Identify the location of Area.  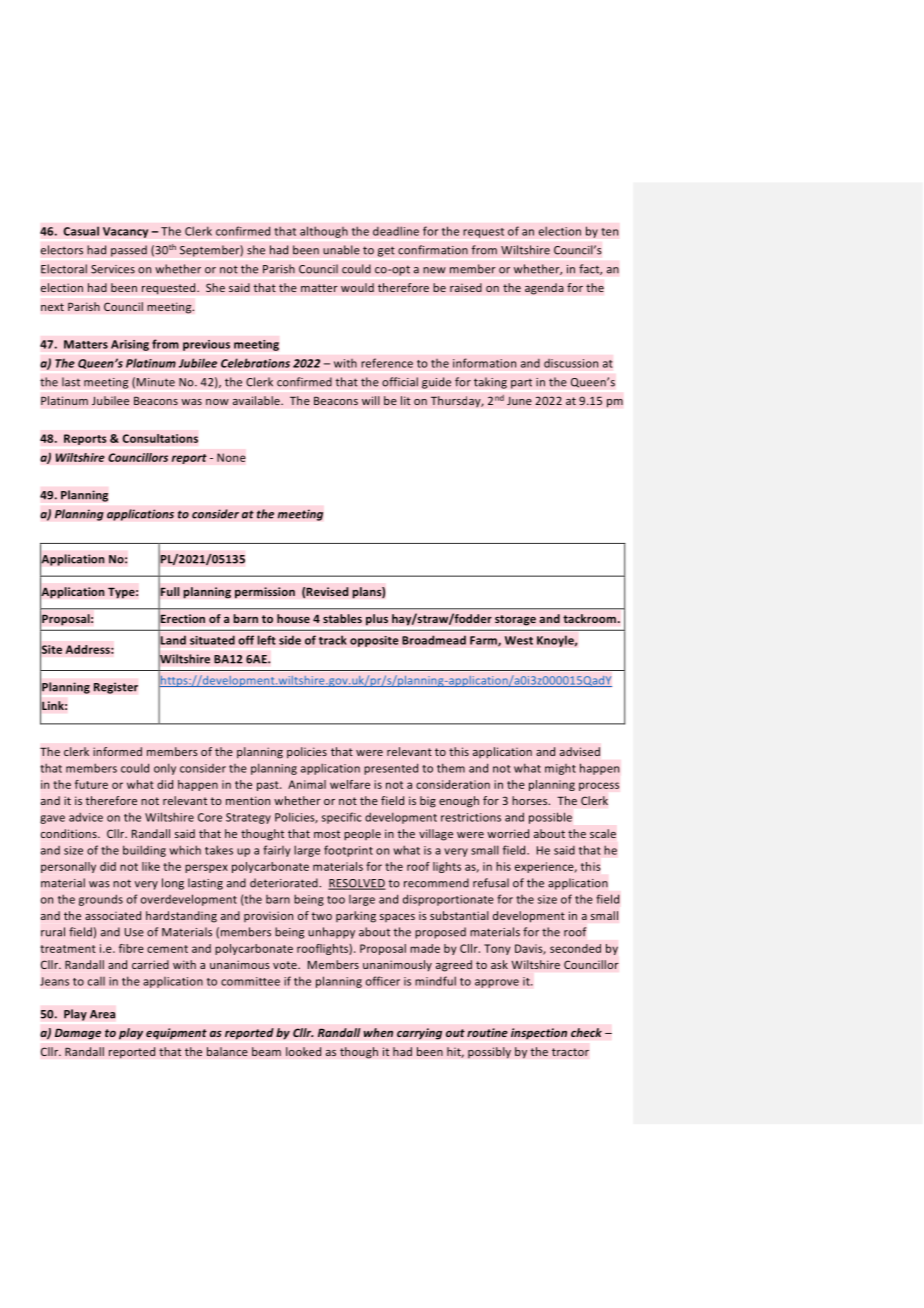
(102, 1014).
